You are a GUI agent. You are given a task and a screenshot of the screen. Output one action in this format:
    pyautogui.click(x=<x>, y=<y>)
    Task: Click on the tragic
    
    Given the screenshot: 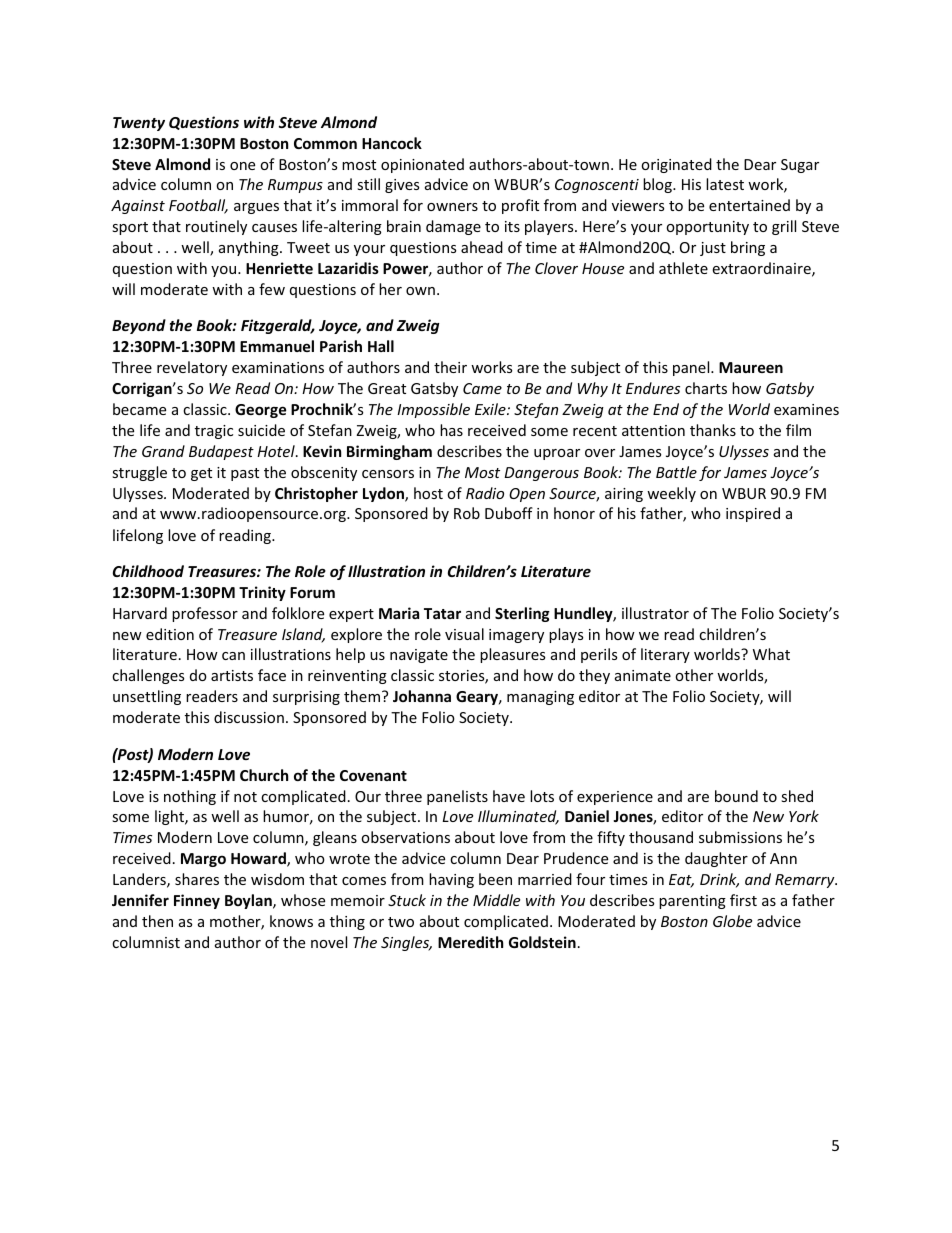 What is the action you would take?
    pyautogui.click(x=214, y=432)
